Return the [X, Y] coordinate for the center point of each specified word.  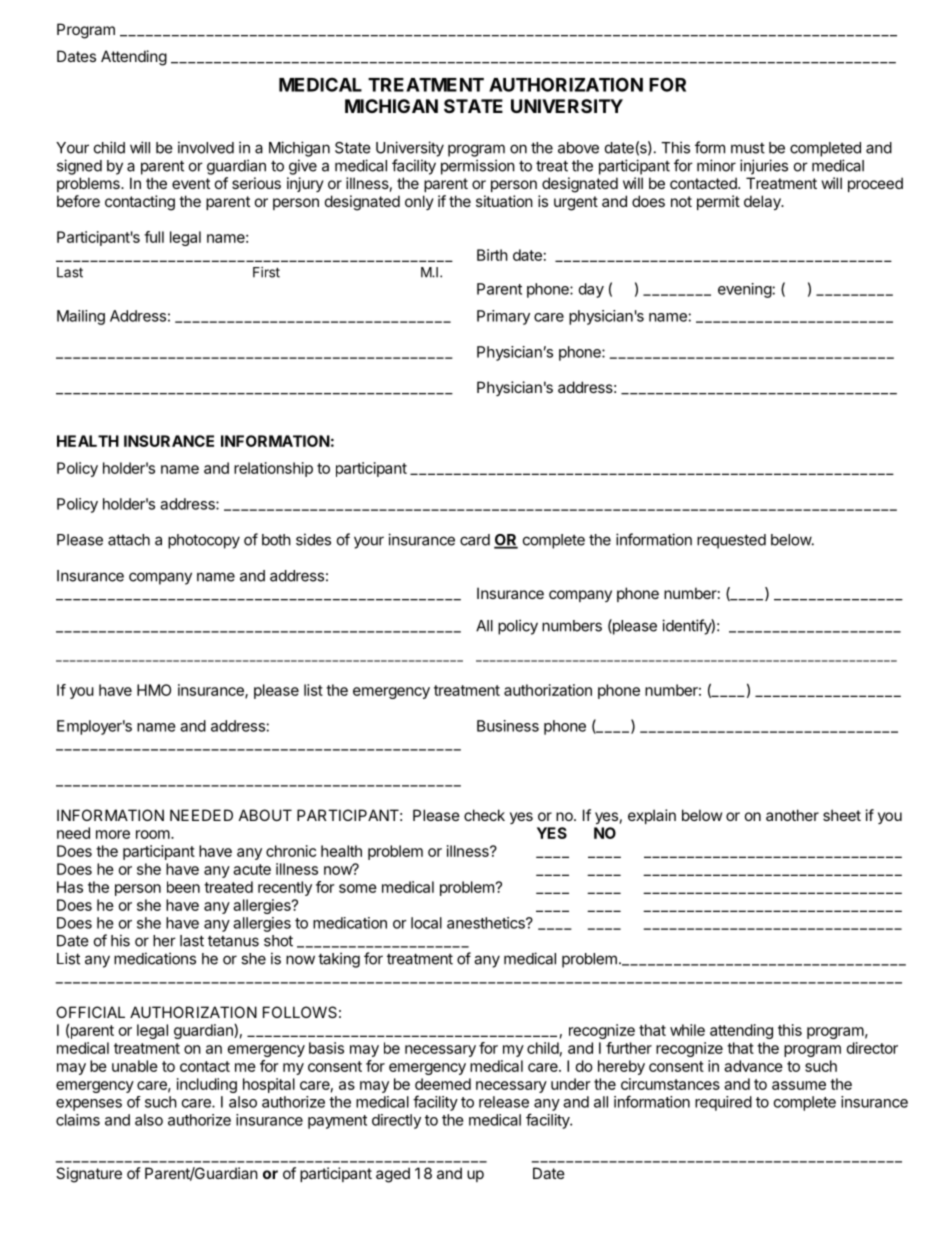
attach [129, 540]
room [153, 834]
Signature [89, 1175]
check [484, 815]
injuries [764, 167]
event [191, 183]
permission [478, 167]
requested [731, 541]
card [475, 540]
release [504, 1102]
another [792, 815]
